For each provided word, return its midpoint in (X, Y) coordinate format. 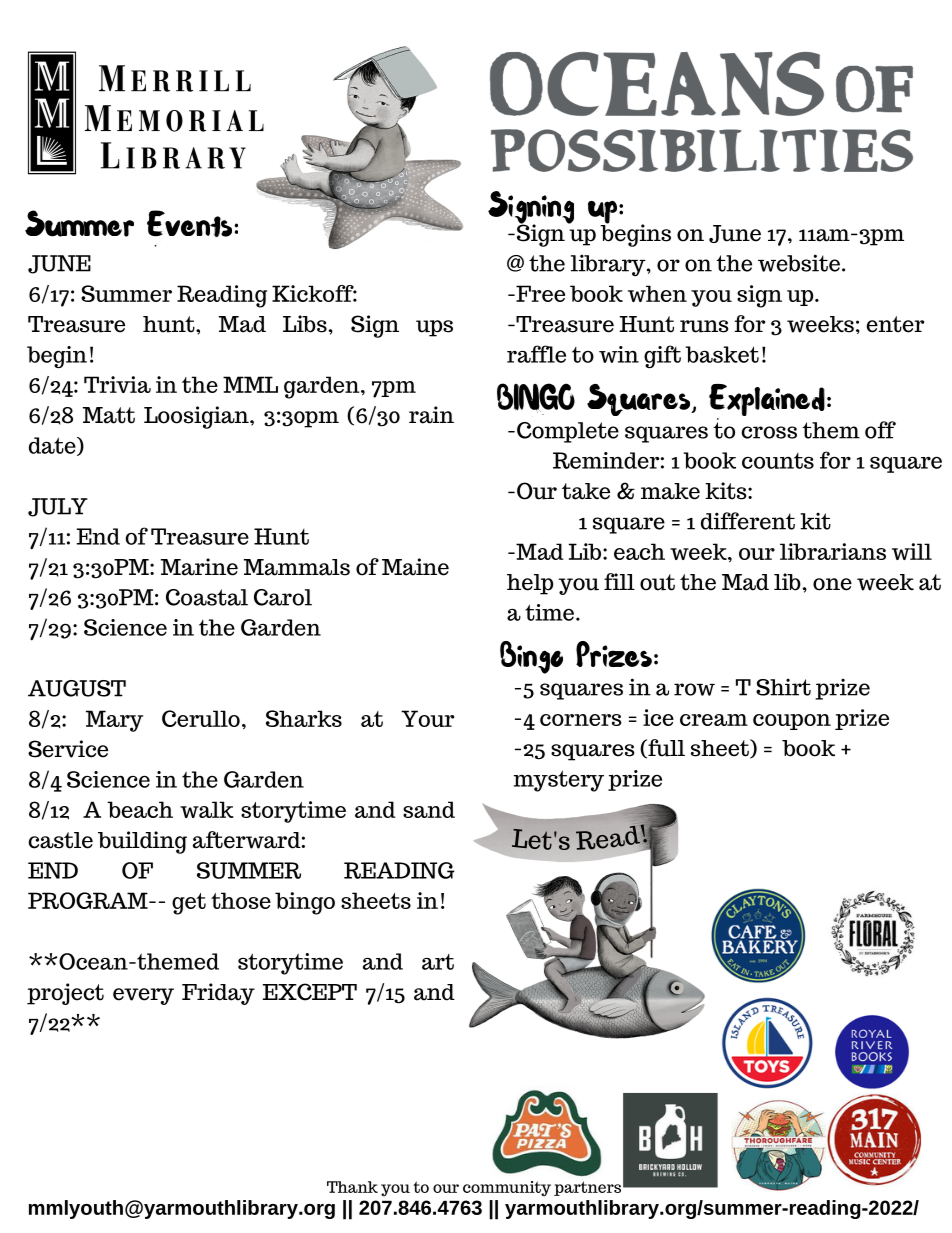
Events (191, 228)
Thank (352, 1187)
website (799, 263)
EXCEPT (310, 992)
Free (539, 293)
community (507, 1189)
